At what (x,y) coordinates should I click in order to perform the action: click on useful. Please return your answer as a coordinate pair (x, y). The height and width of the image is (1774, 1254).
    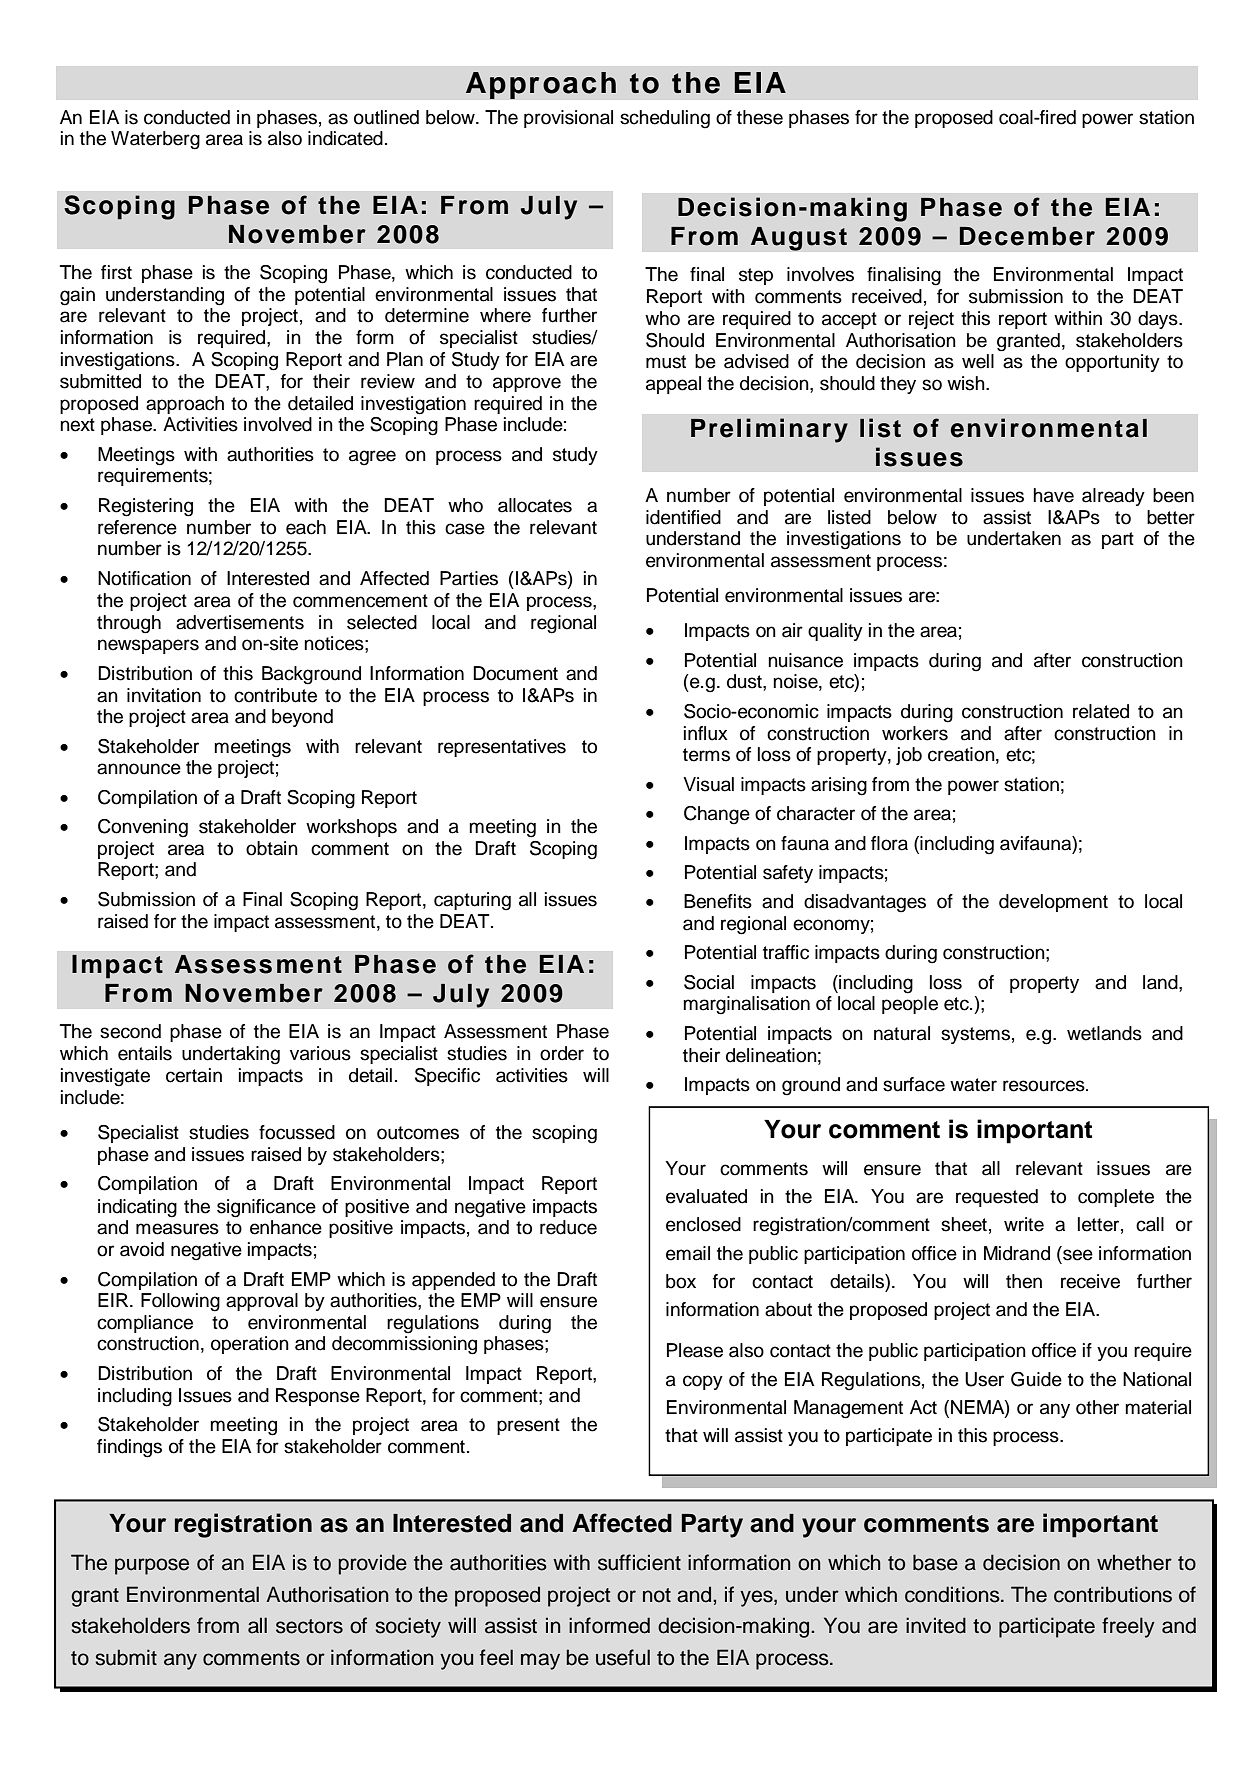
    Looking at the image, I should click on (623, 1657).
